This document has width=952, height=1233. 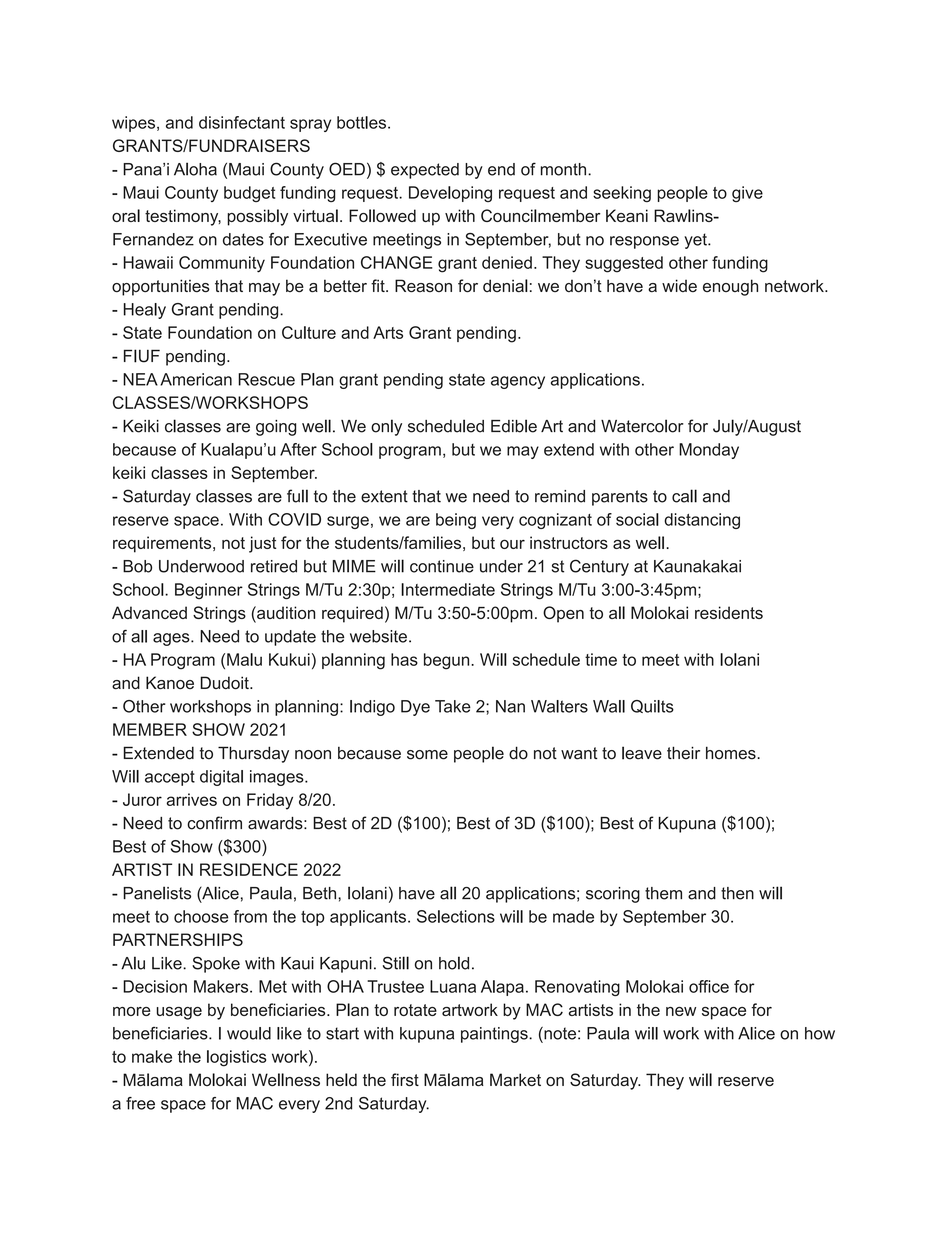 I want to click on expected, so click(x=425, y=171).
